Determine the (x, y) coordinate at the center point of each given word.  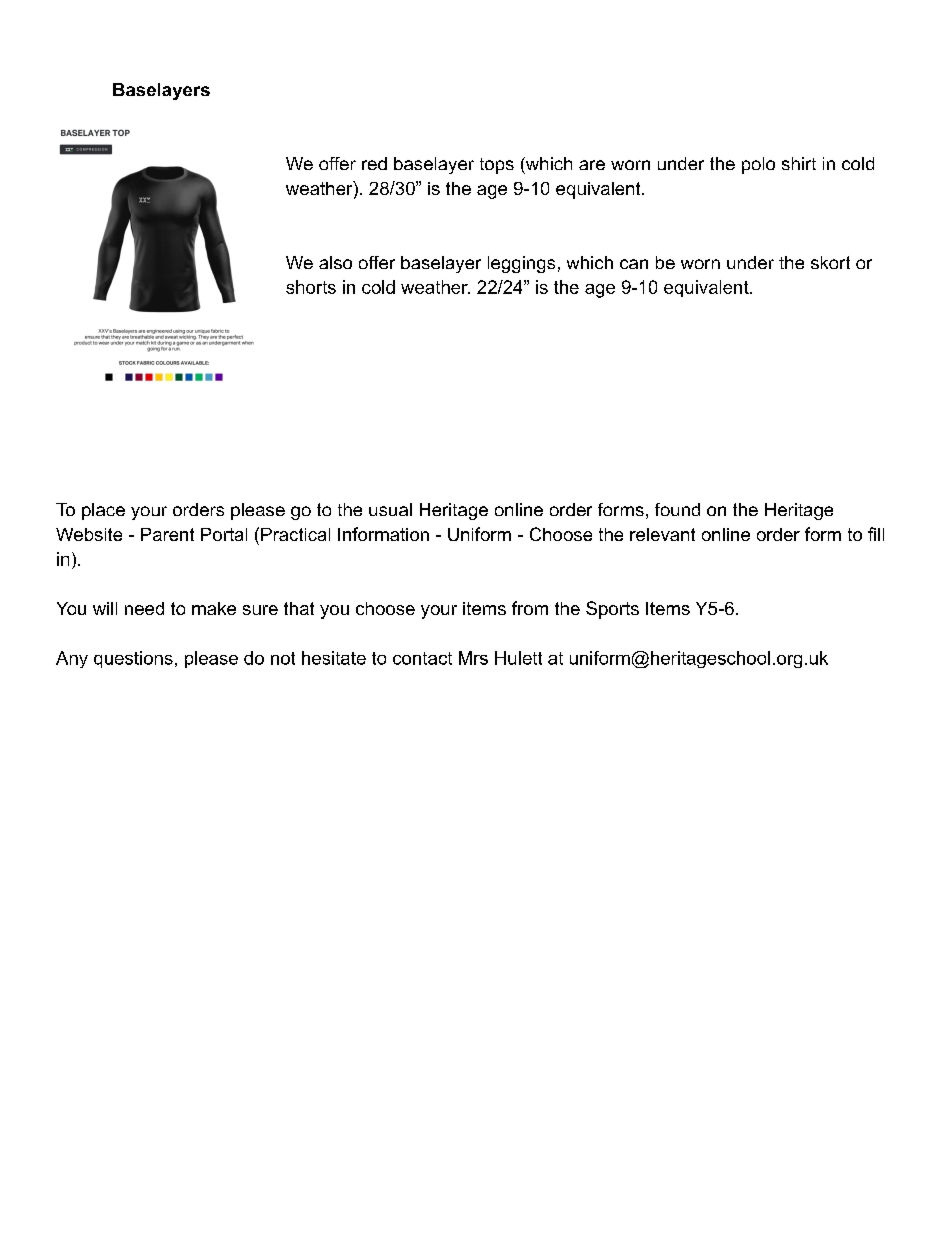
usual (390, 509)
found (677, 509)
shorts (311, 287)
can (634, 264)
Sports (612, 610)
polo (758, 165)
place (103, 511)
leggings (521, 264)
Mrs (473, 658)
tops (497, 166)
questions (133, 659)
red (374, 163)
